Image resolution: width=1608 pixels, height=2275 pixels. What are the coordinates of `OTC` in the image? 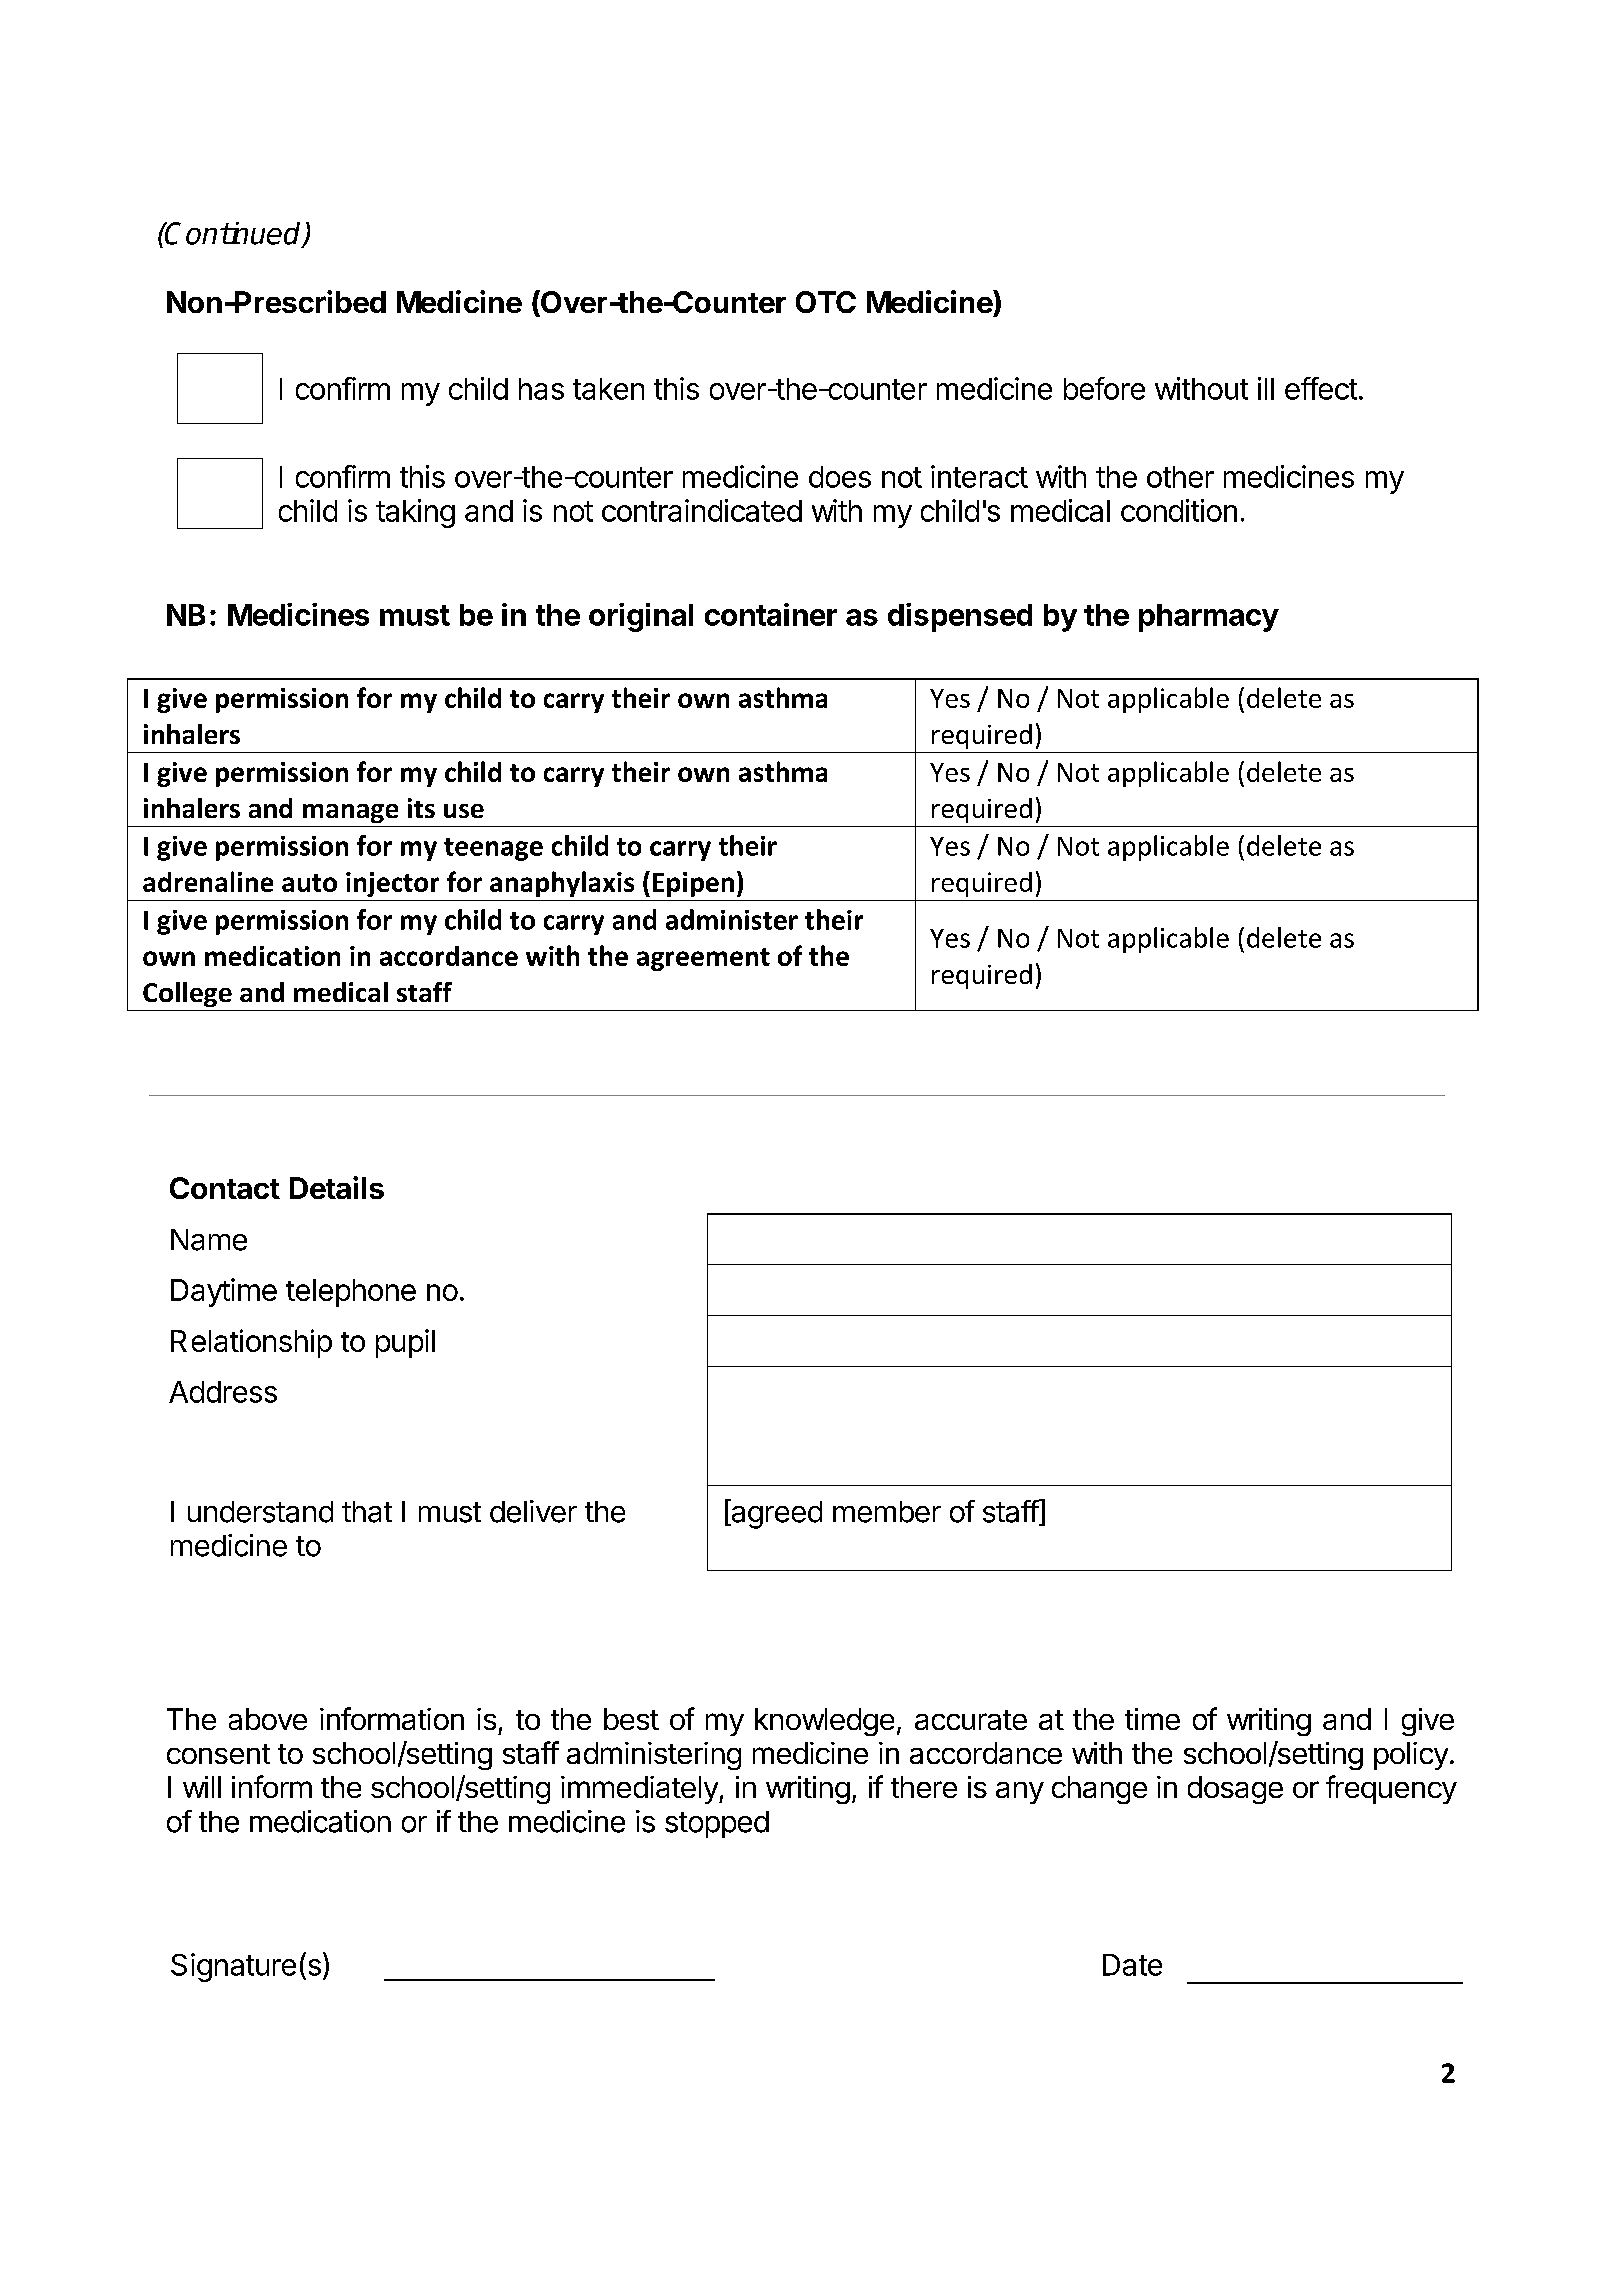 It's located at (826, 302).
